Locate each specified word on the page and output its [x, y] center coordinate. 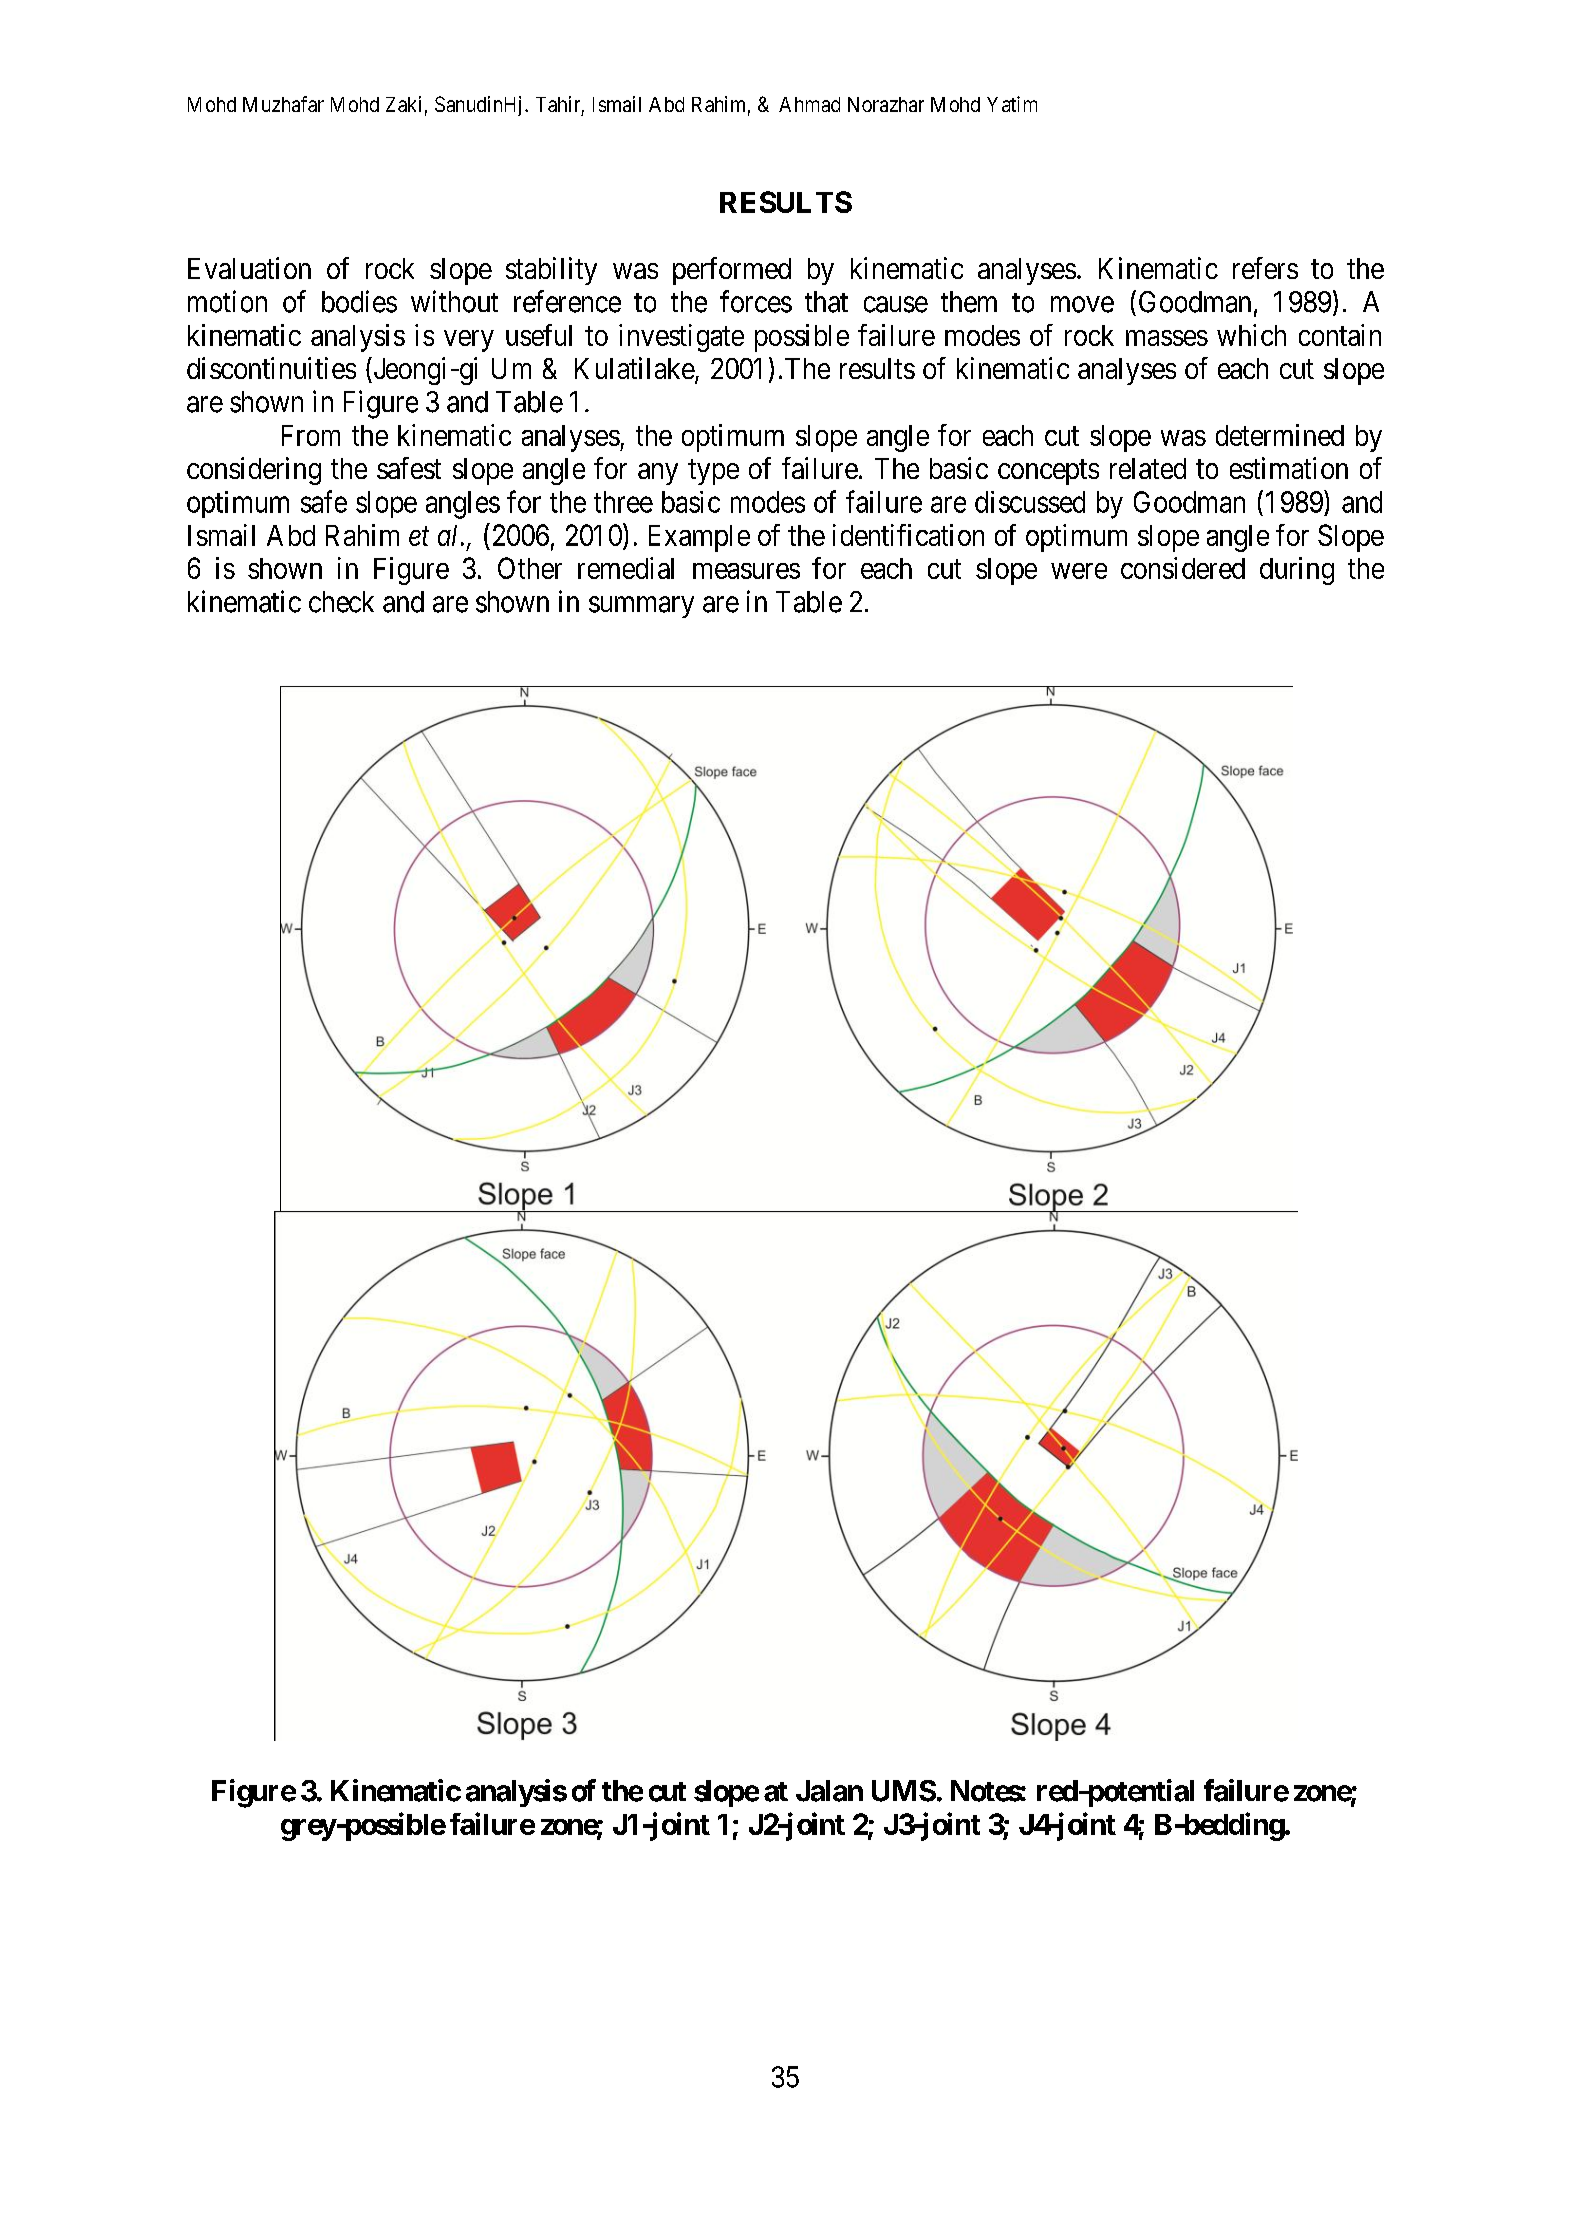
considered [1183, 568]
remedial [626, 568]
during [1297, 571]
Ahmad [809, 104]
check [341, 602]
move [1082, 304]
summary [641, 607]
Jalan [829, 1791]
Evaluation [249, 268]
